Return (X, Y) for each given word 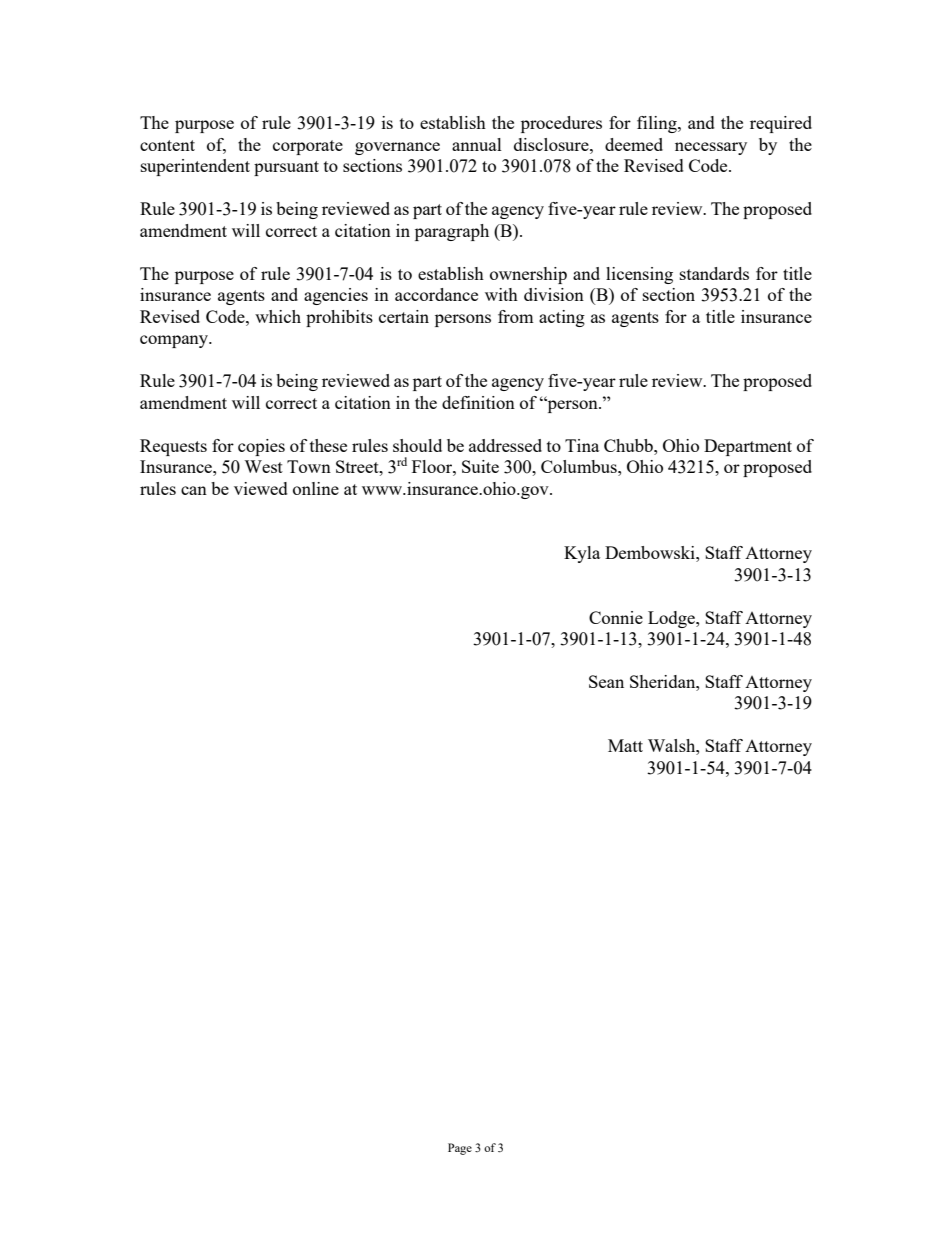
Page (460, 1149)
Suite (480, 466)
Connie (616, 617)
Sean (606, 681)
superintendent (195, 167)
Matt (625, 745)
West (263, 466)
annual (477, 144)
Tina (582, 445)
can (194, 490)
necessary (711, 148)
